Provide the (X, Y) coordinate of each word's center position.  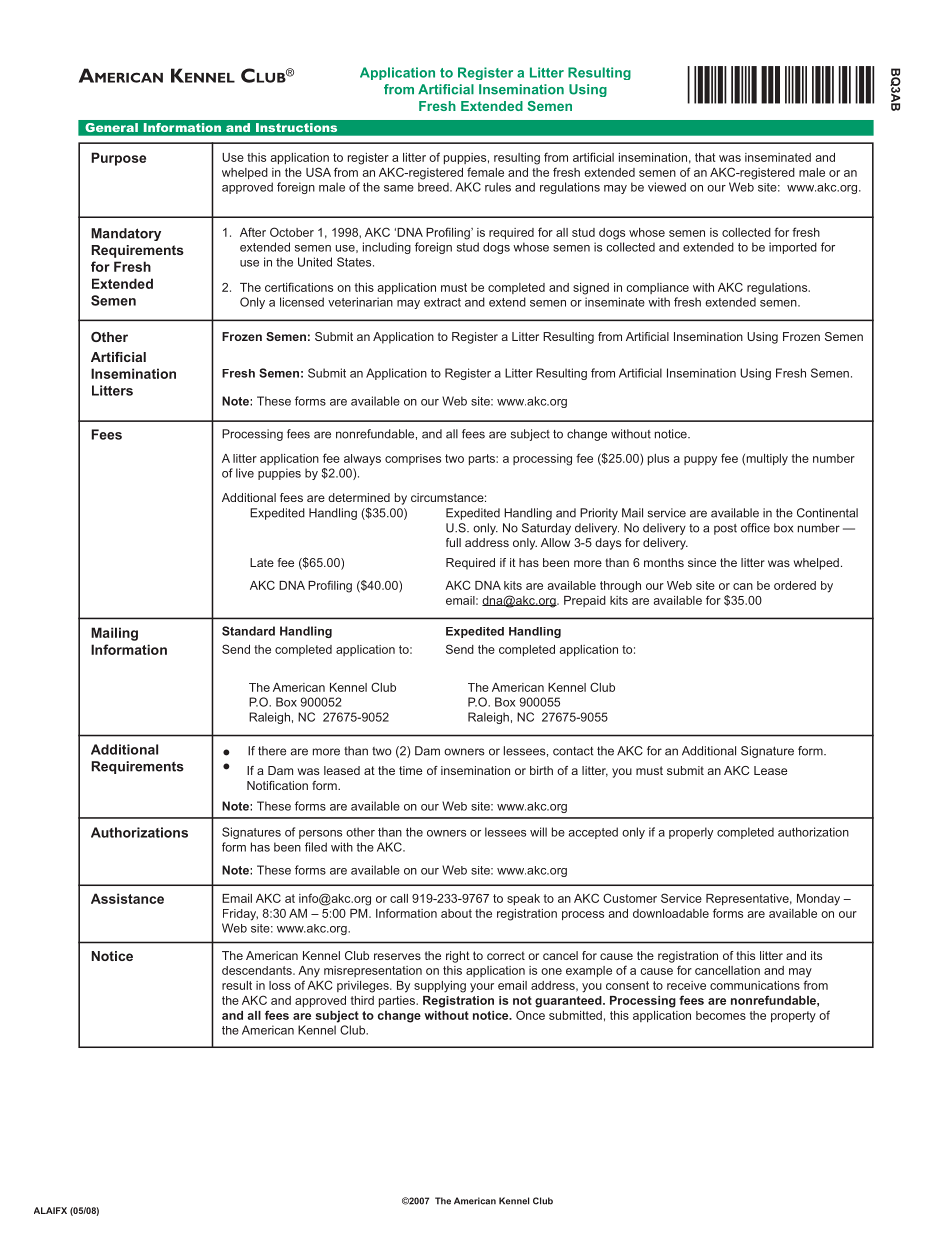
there (272, 751)
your (482, 988)
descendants (258, 970)
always (362, 460)
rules (498, 187)
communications (755, 985)
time (410, 770)
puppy (700, 461)
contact (573, 751)
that (705, 157)
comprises (413, 459)
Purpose (118, 159)
